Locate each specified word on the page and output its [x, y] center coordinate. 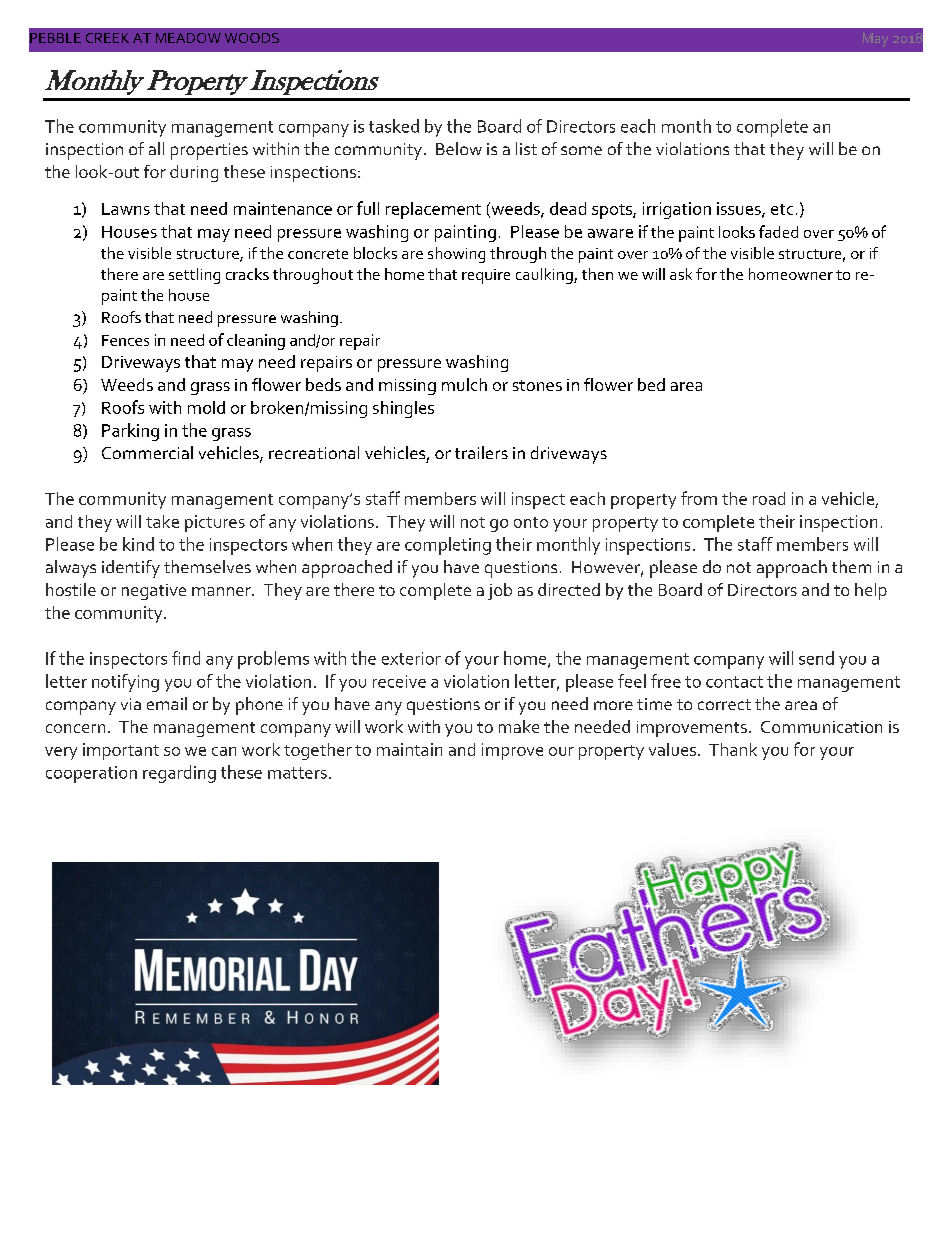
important [121, 751]
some [581, 150]
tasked [394, 126]
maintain [409, 749]
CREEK [107, 38]
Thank [733, 749]
